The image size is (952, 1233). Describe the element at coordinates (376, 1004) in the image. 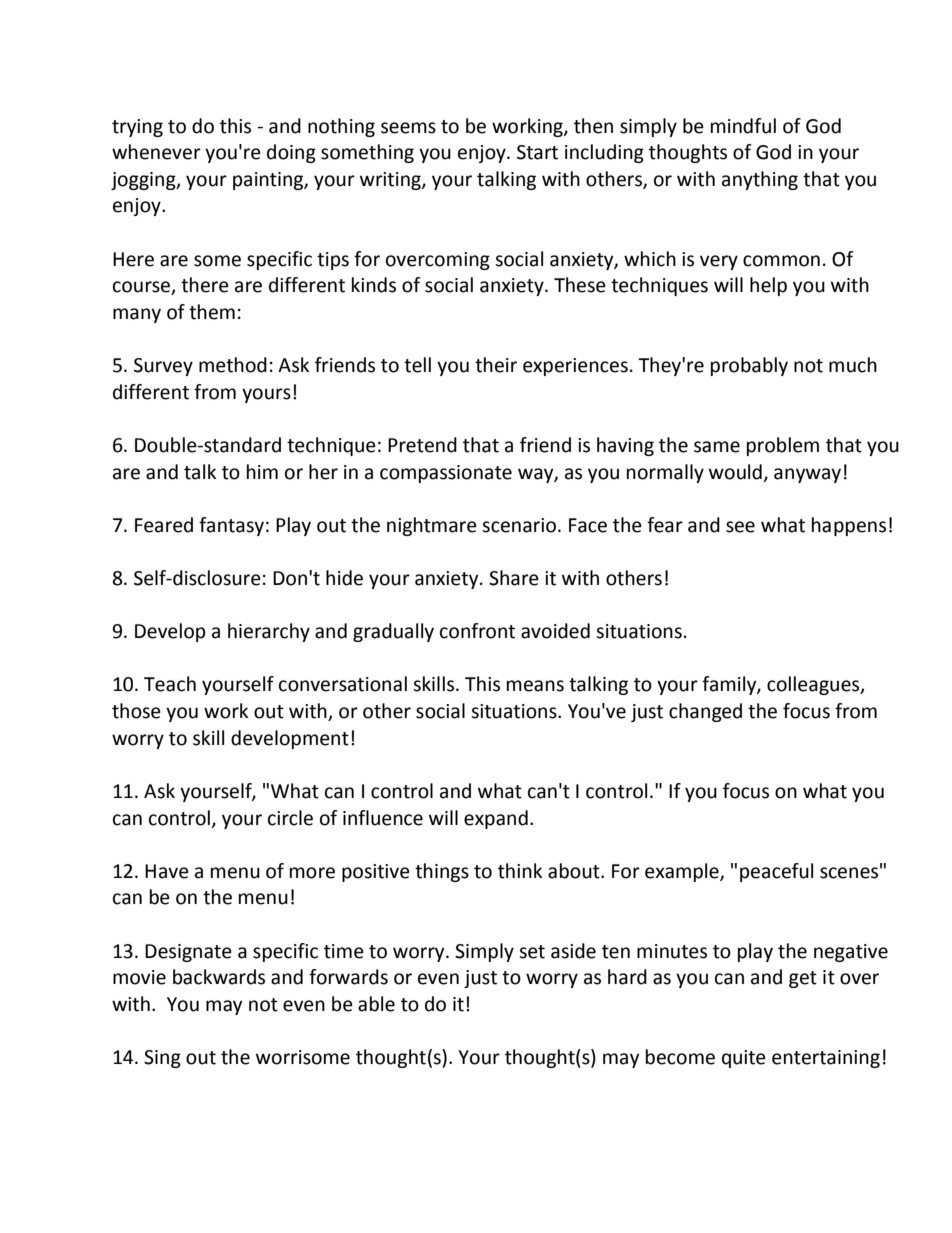

I see `able` at that location.
